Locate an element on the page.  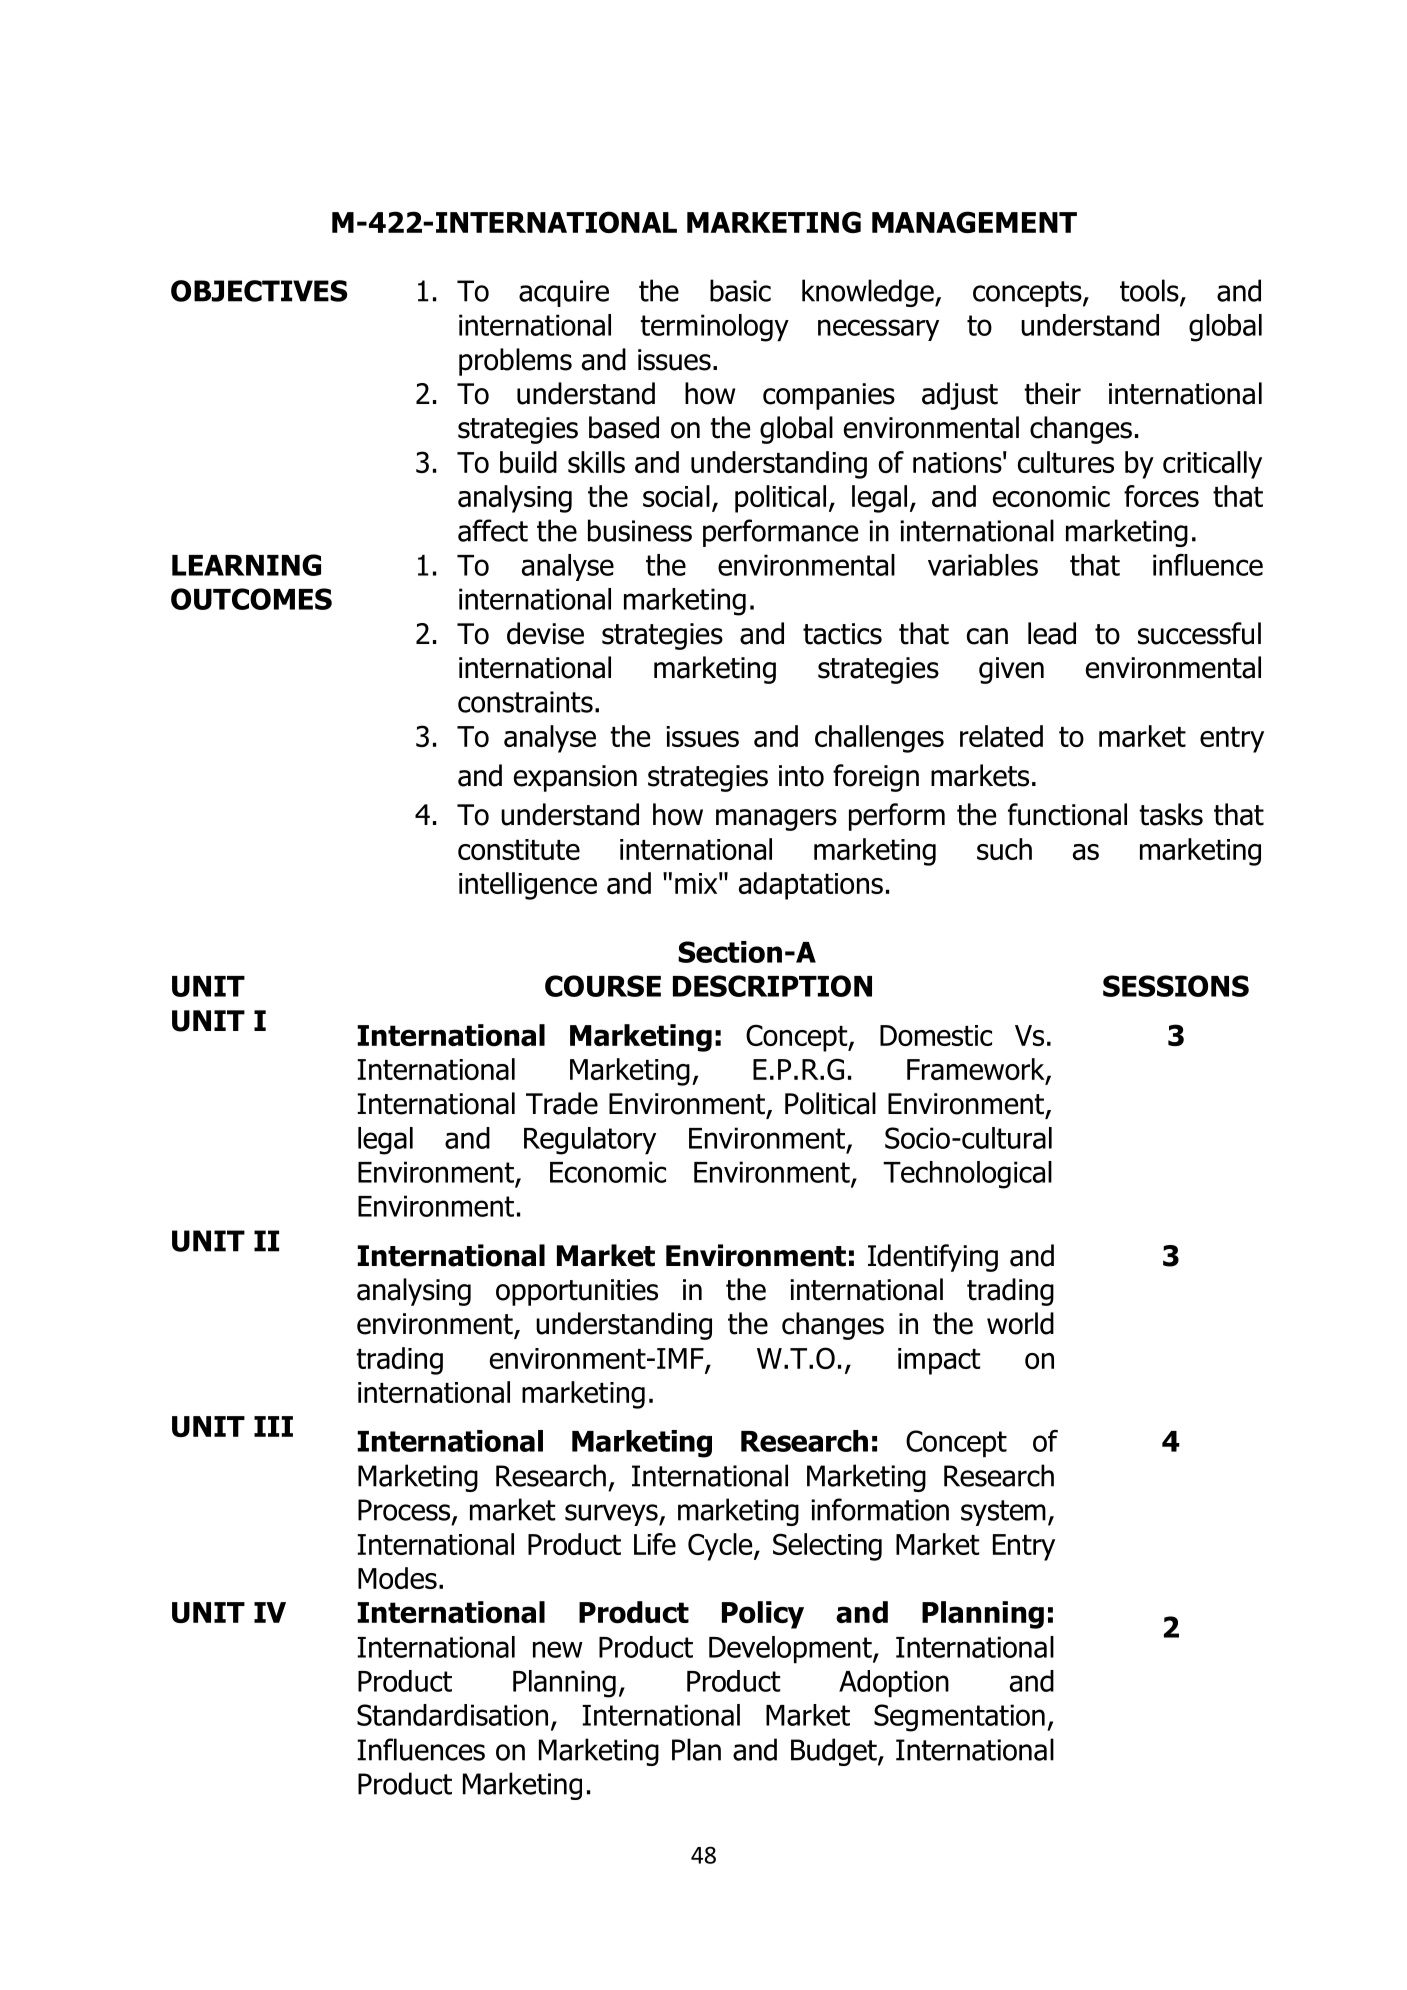
Standardisation is located at coordinates (452, 1715).
